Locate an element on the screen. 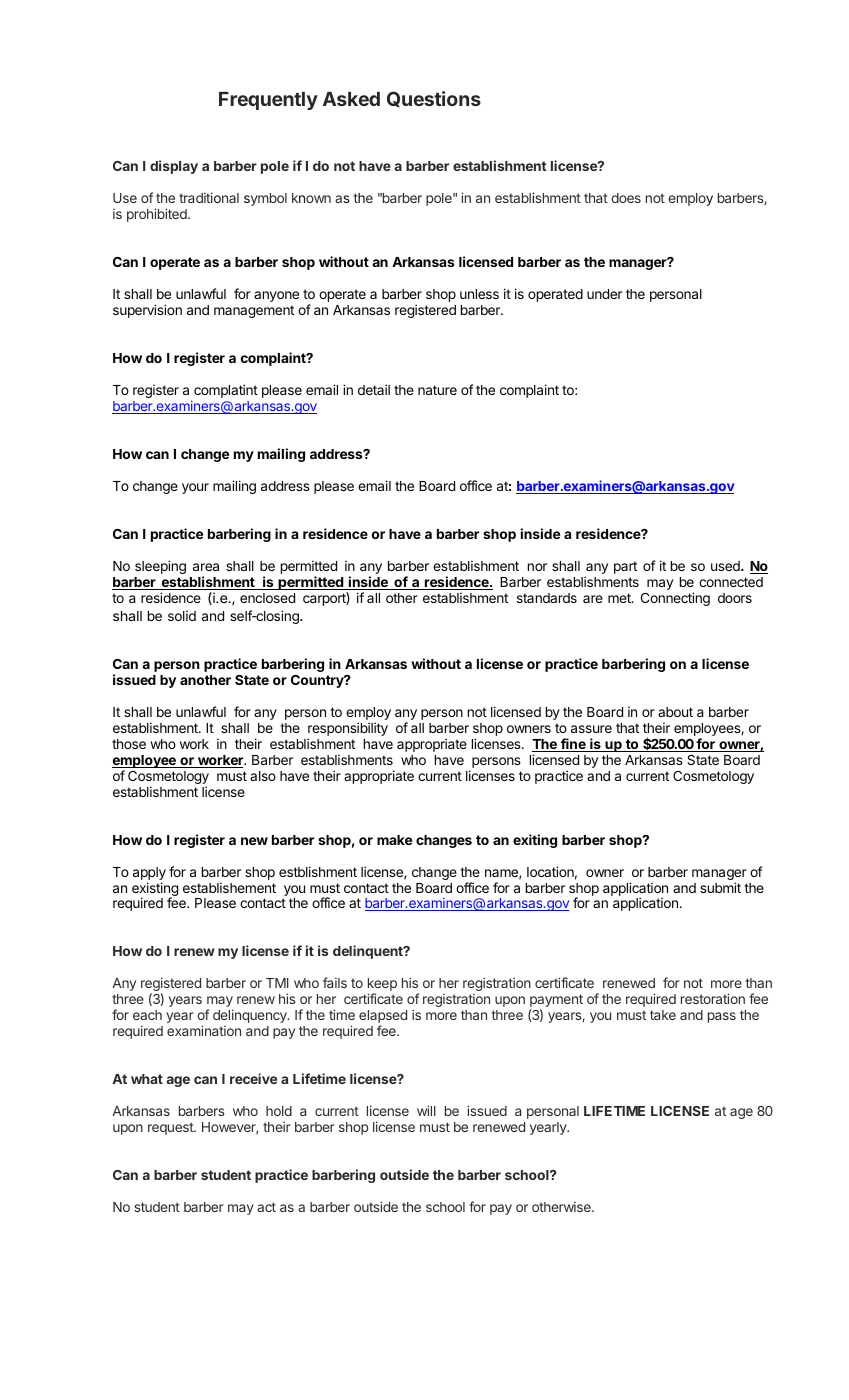 The width and height of the screenshot is (849, 1400). request is located at coordinates (171, 1128).
